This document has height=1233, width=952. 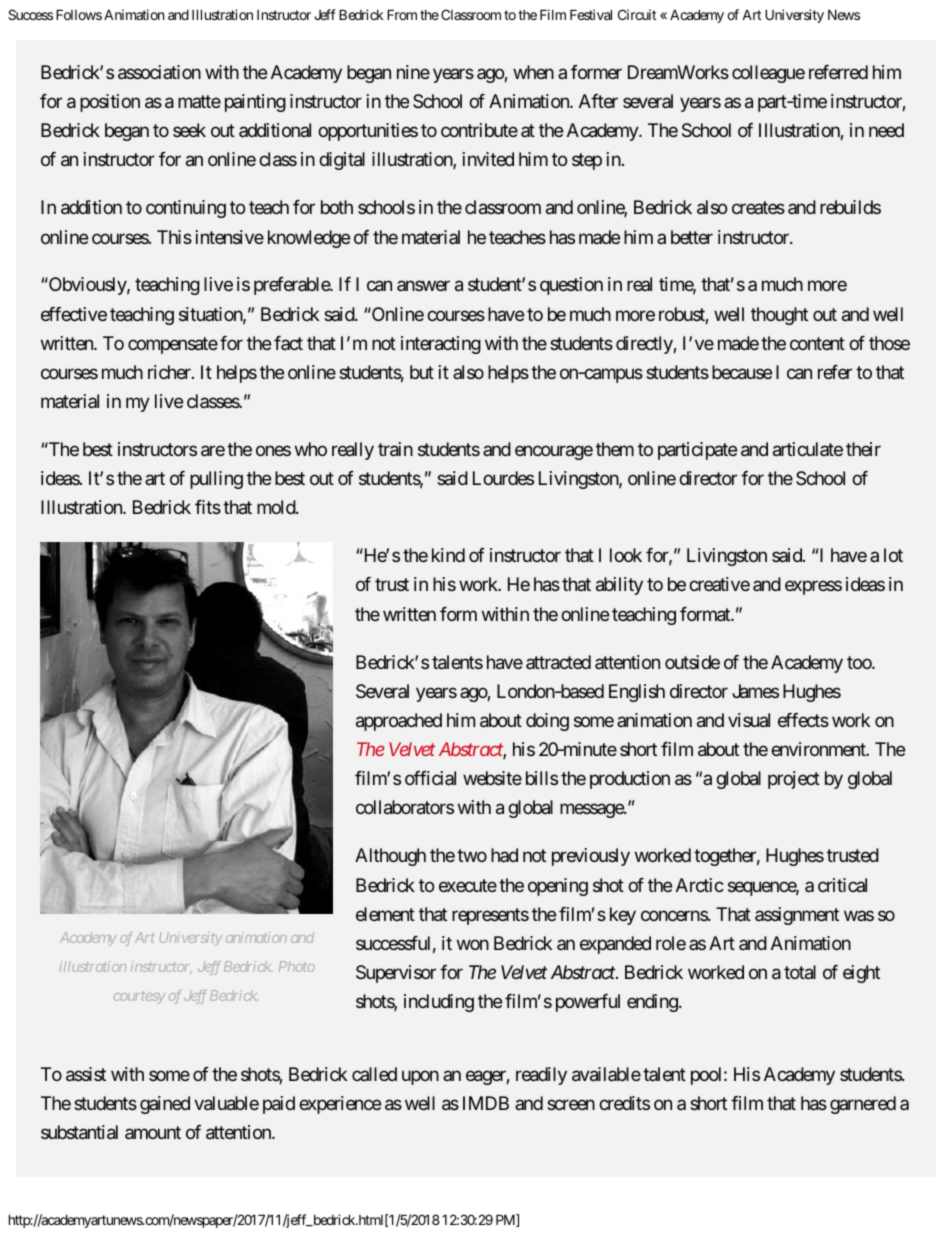 What do you see at coordinates (399, 722) in the document?
I see `approached` at bounding box center [399, 722].
